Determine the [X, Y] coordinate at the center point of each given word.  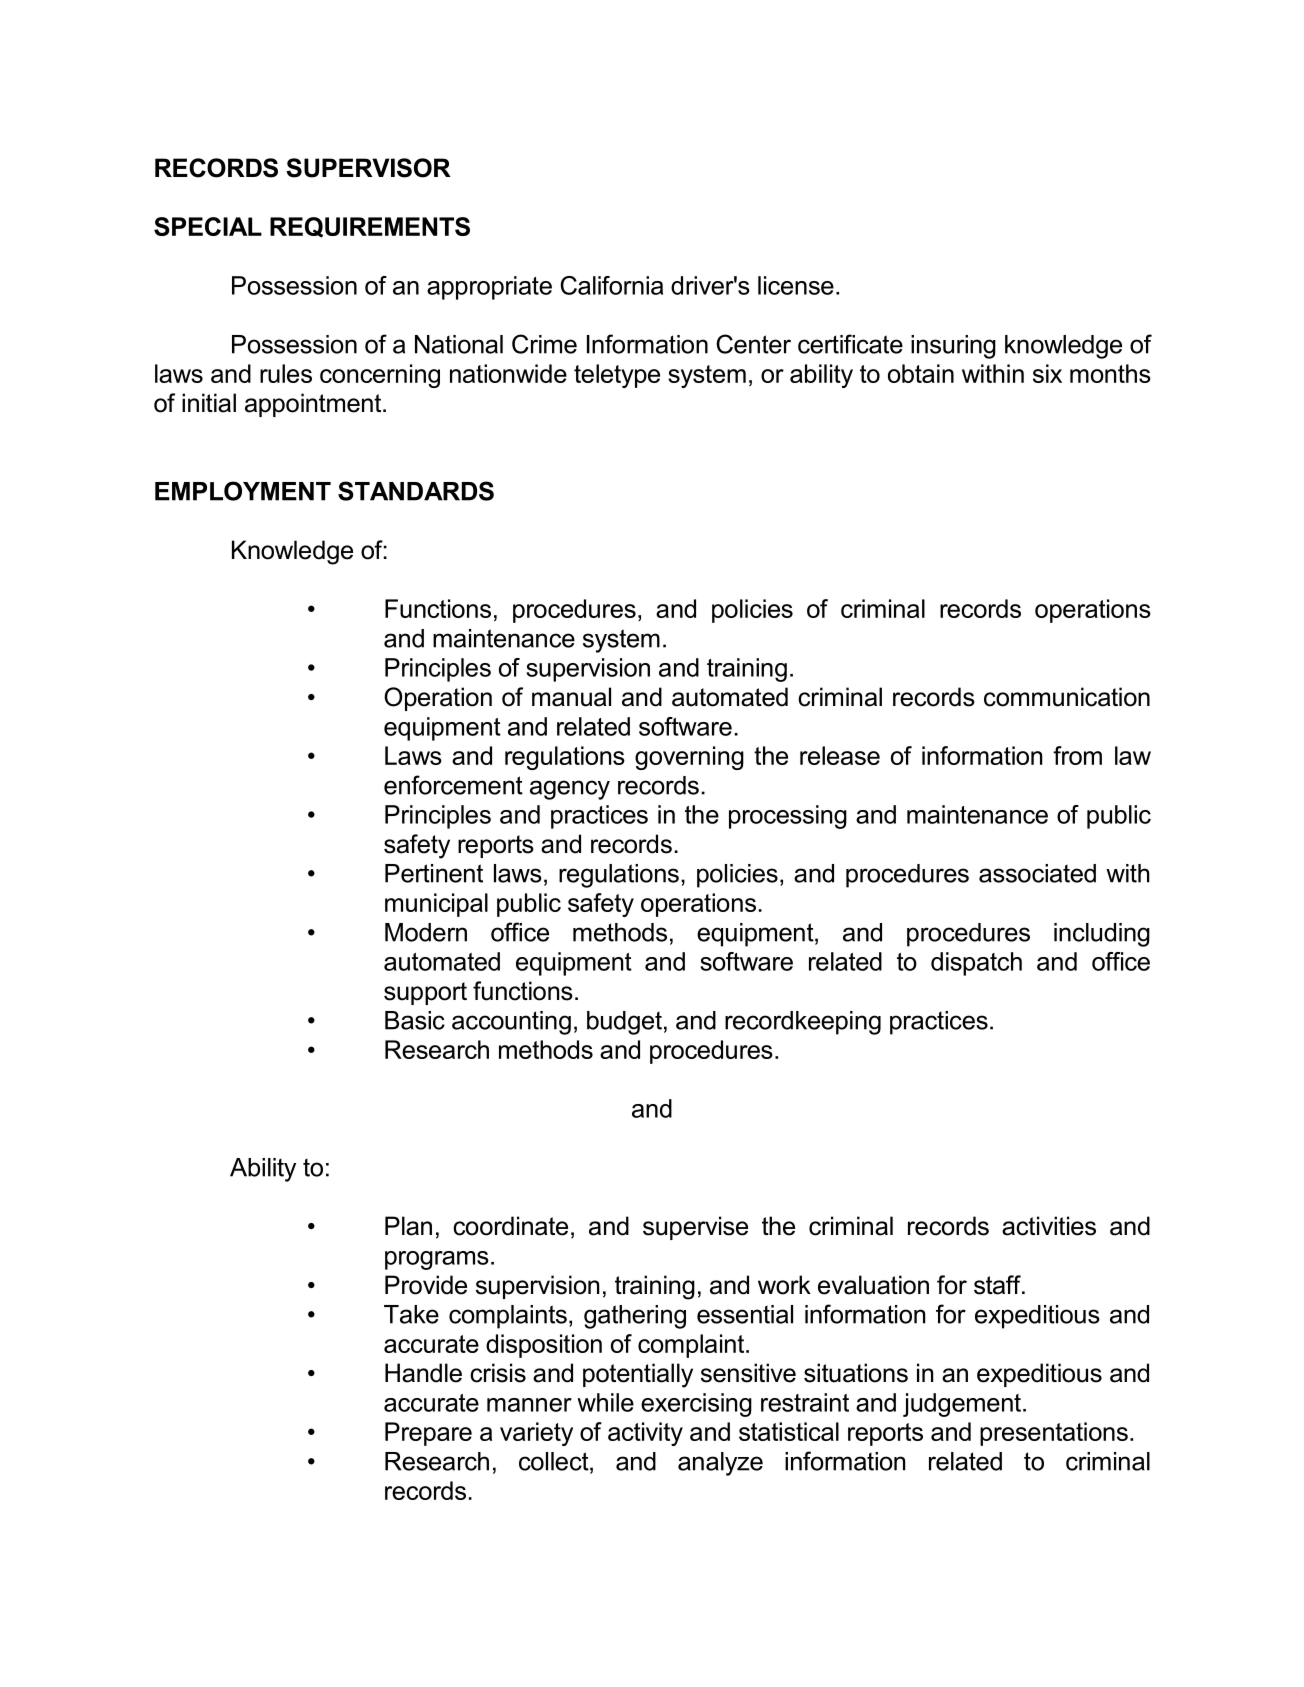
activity [645, 1434]
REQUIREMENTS [370, 227]
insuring [953, 347]
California [611, 285]
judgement [962, 1405]
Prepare [428, 1434]
